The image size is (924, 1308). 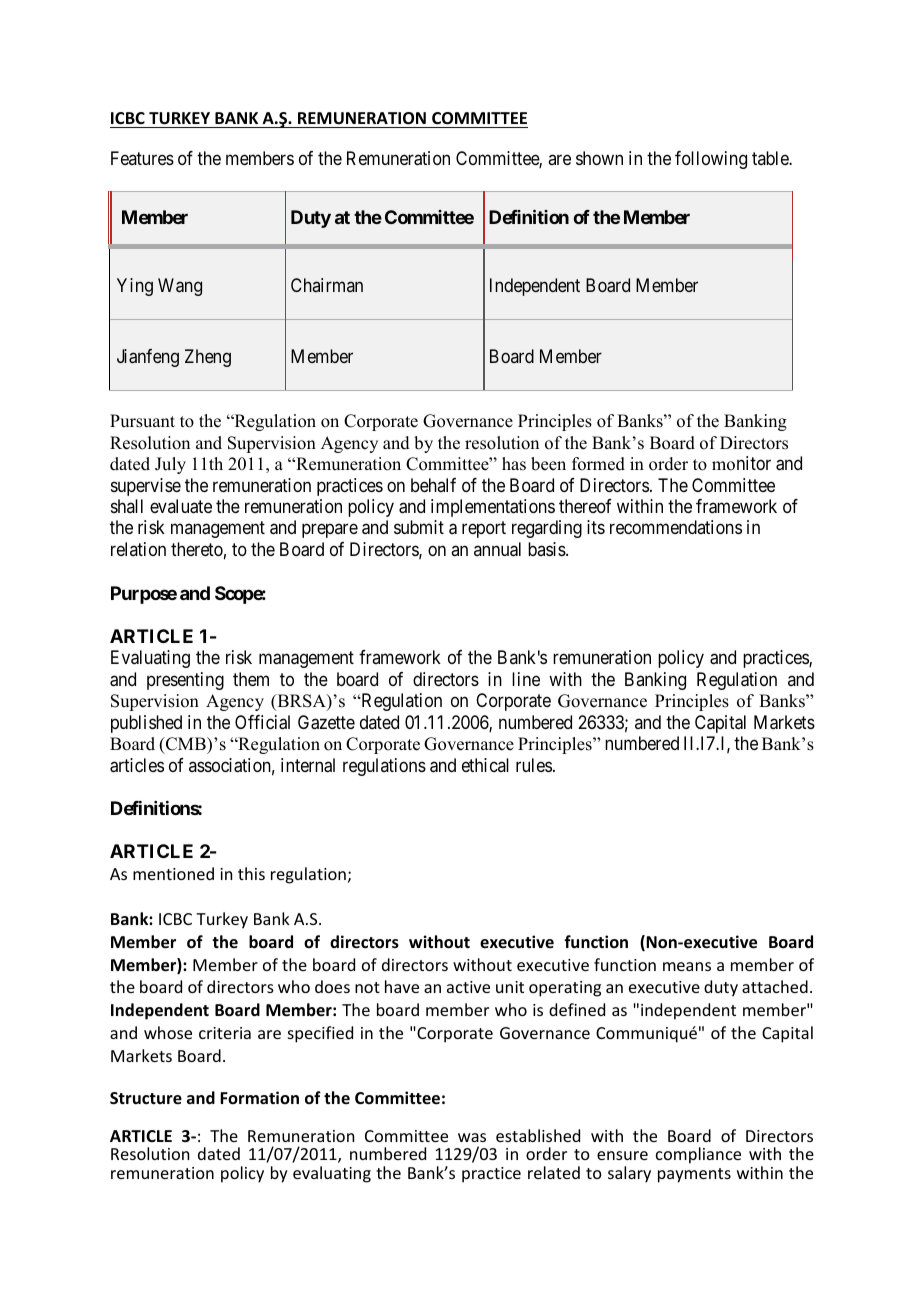 What do you see at coordinates (711, 160) in the screenshot?
I see `following` at bounding box center [711, 160].
